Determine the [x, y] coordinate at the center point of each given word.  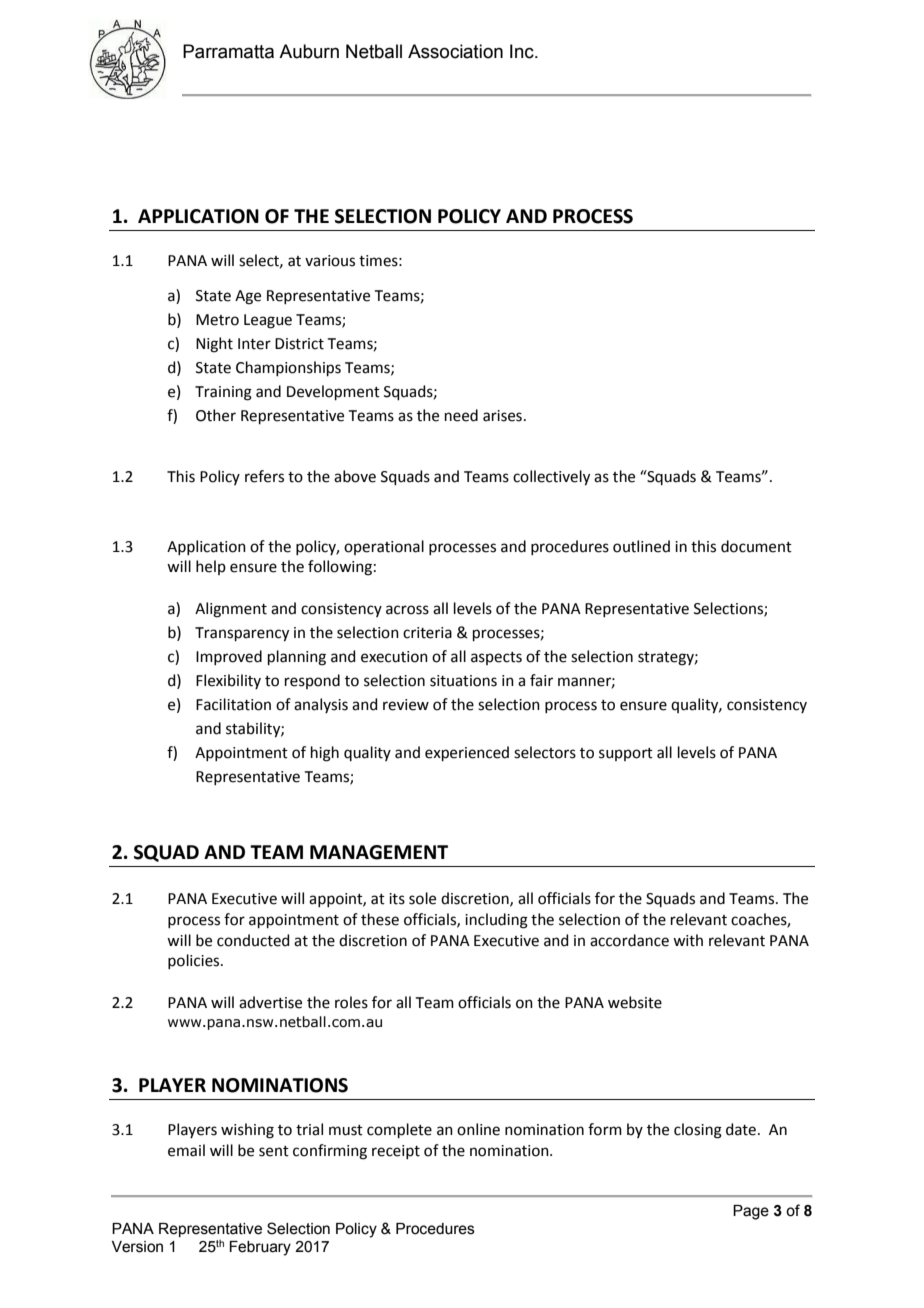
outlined [641, 546]
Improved [229, 657]
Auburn [309, 51]
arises [502, 416]
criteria [427, 633]
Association [455, 51]
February [260, 1248]
